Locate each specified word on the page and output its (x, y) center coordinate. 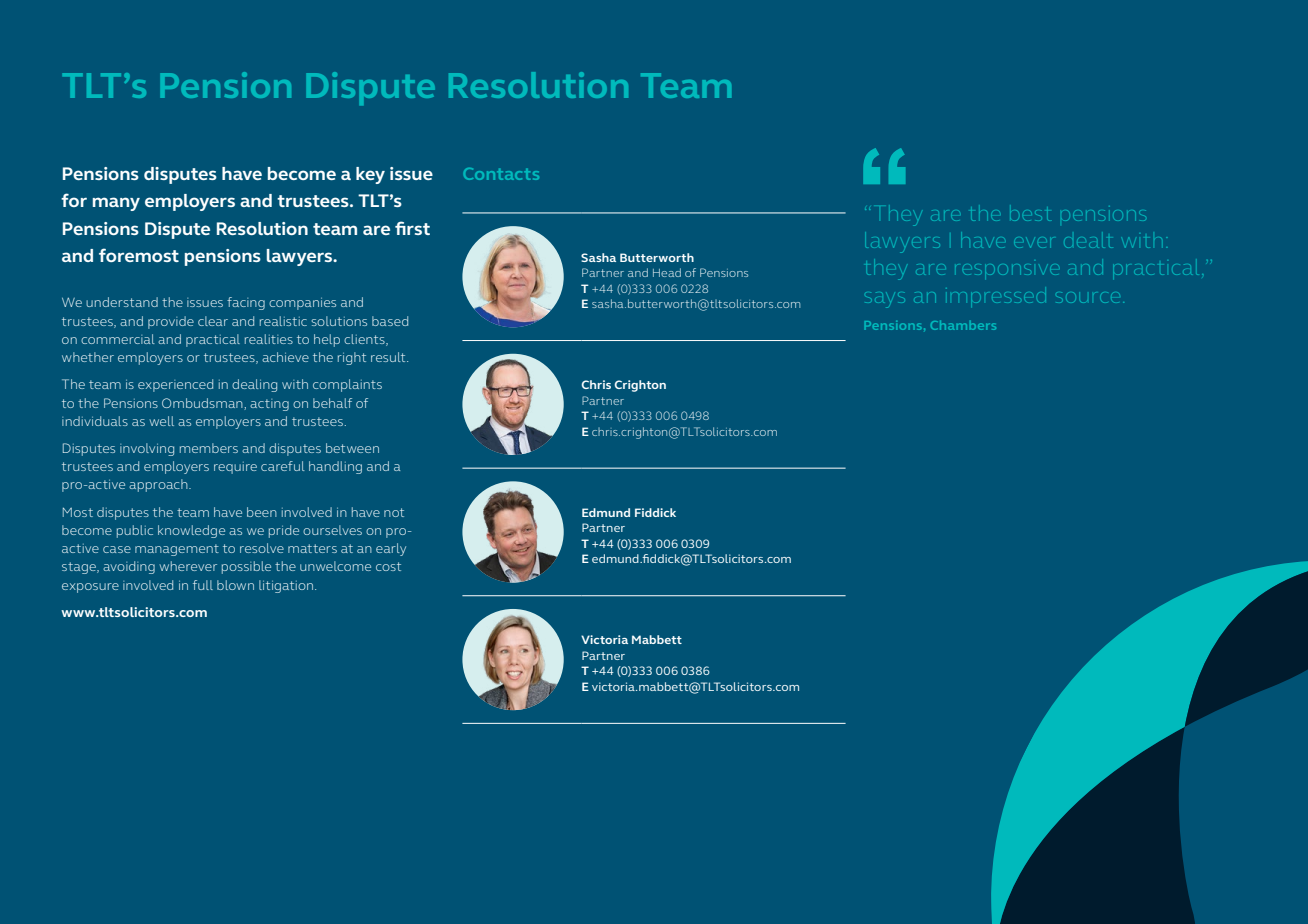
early (391, 549)
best (1029, 215)
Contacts (501, 174)
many (116, 204)
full (203, 585)
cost (388, 566)
